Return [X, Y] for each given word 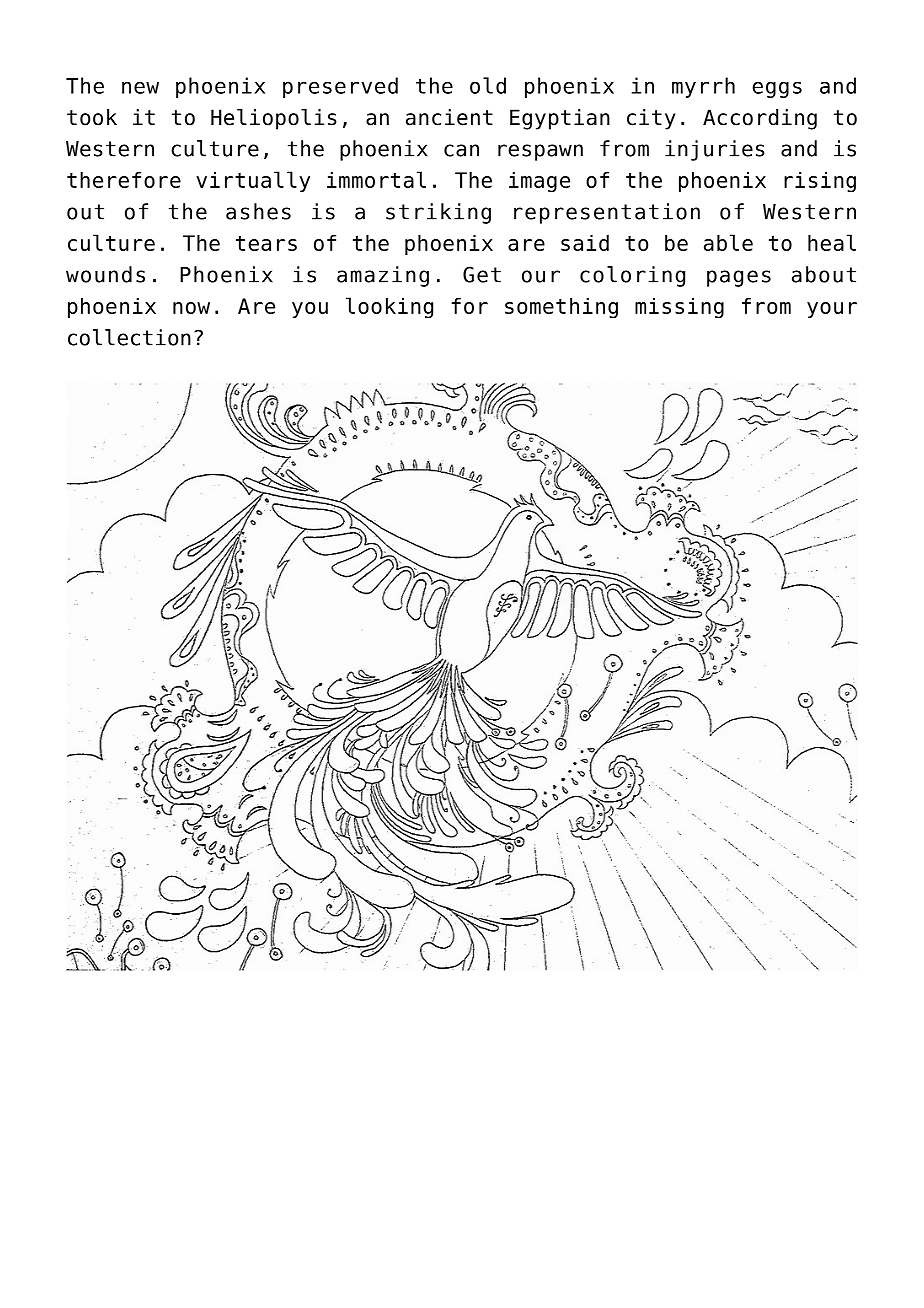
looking [389, 308]
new [140, 87]
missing [679, 308]
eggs [777, 89]
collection [129, 337]
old [488, 85]
